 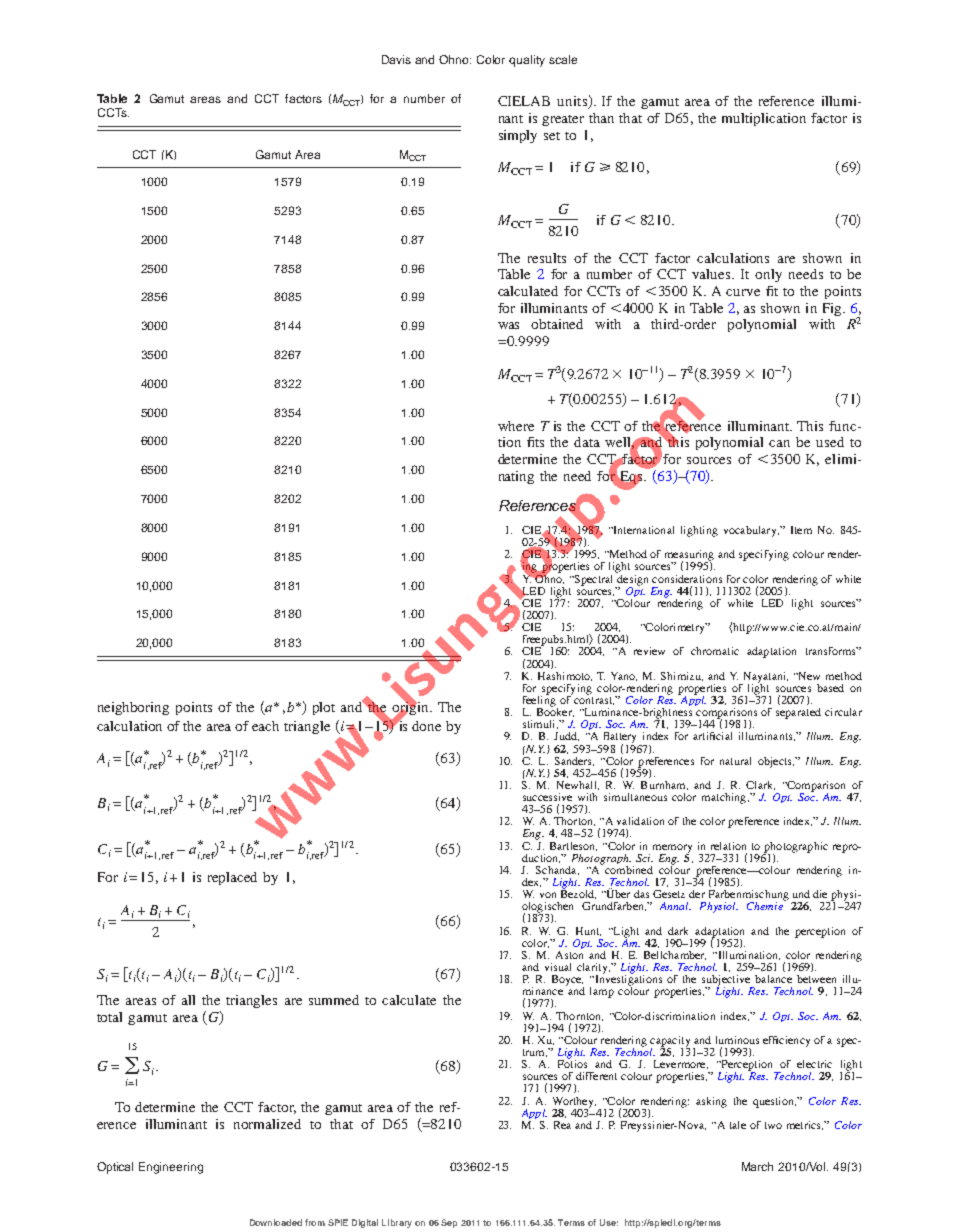 I want to click on chromatic, so click(x=715, y=651).
